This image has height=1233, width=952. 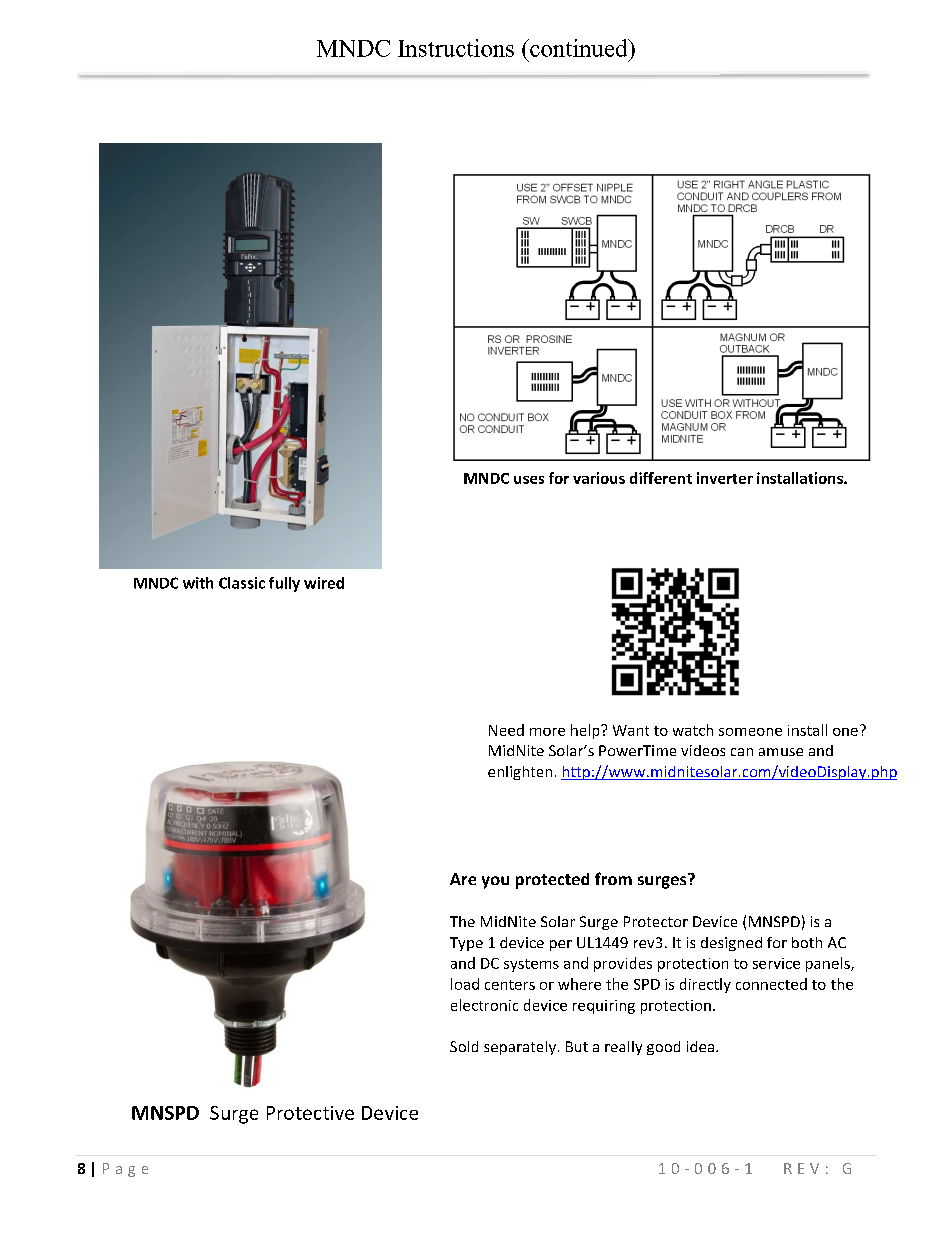 I want to click on inverter, so click(x=725, y=478).
